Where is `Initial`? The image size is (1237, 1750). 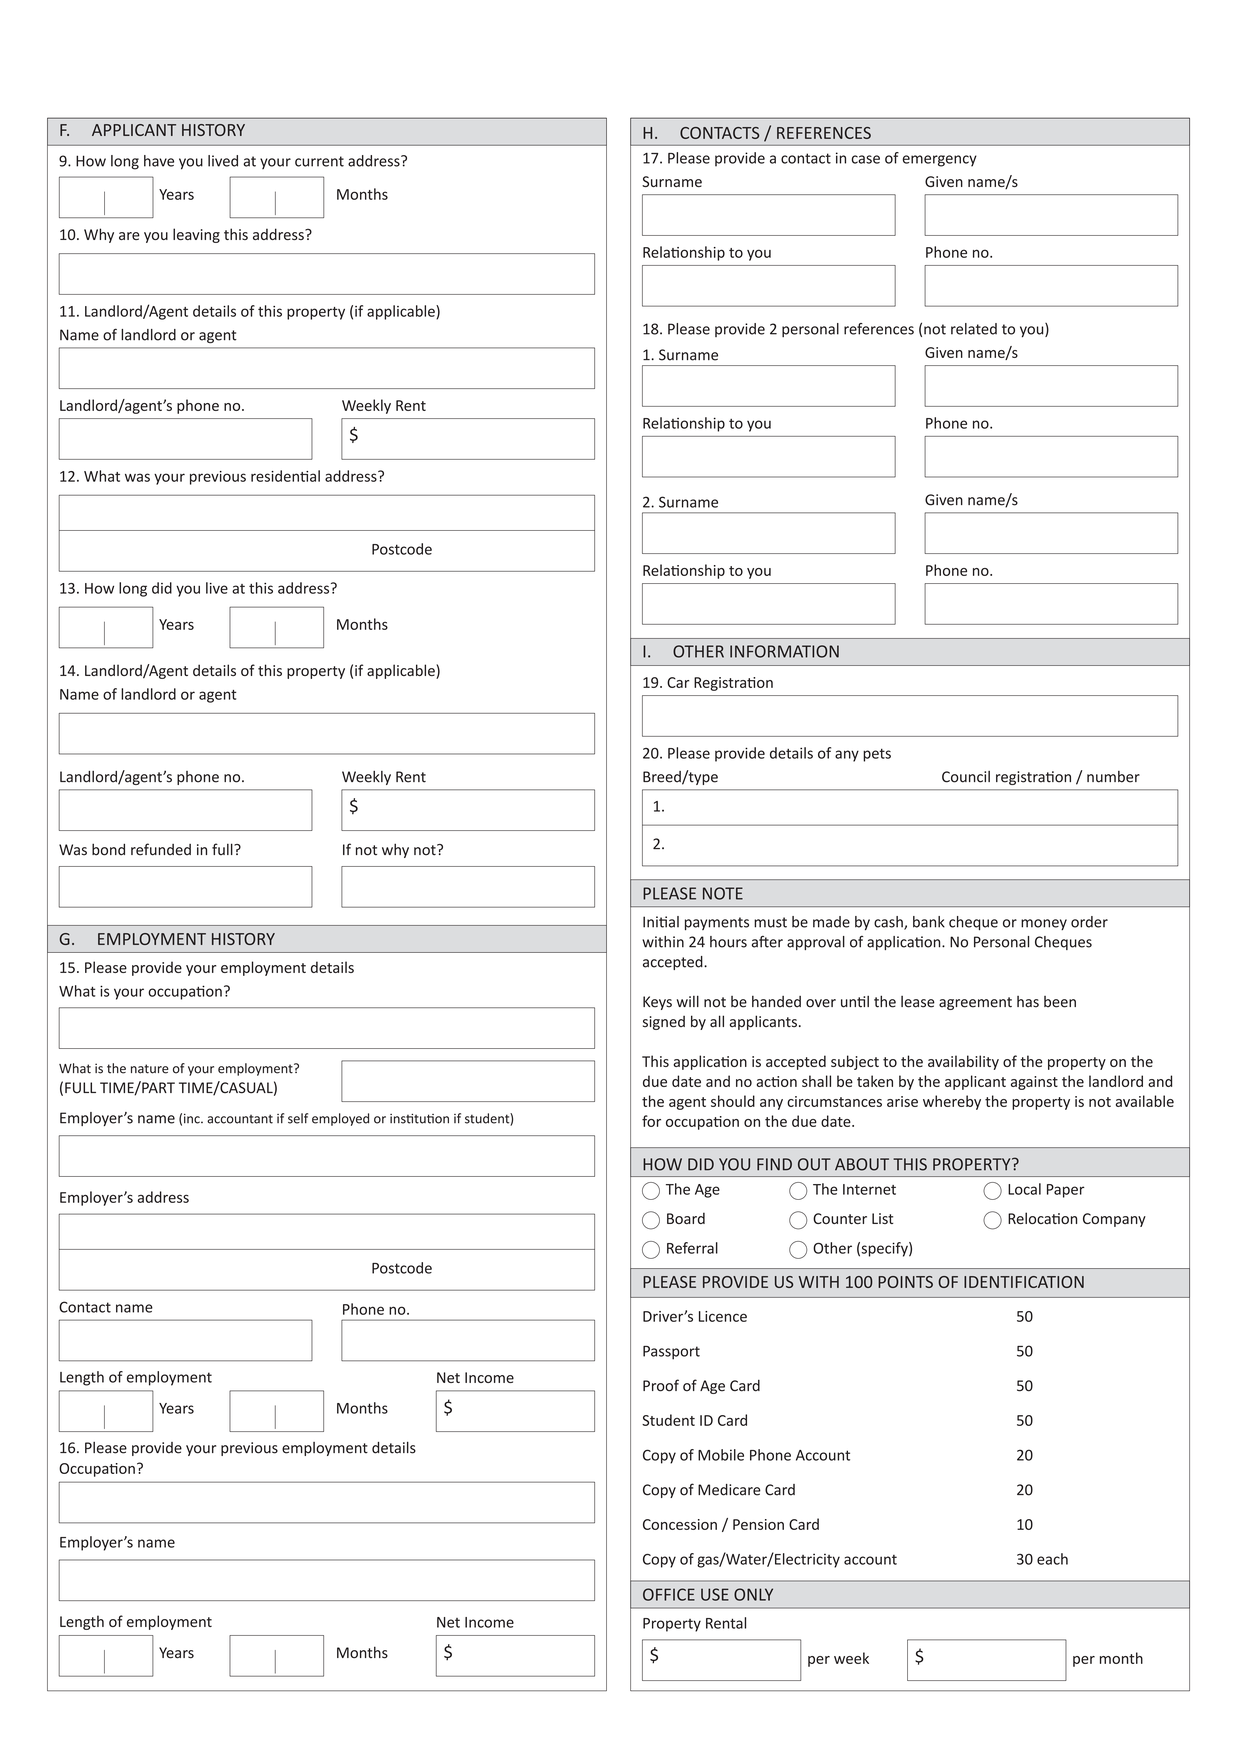 Initial is located at coordinates (661, 922).
